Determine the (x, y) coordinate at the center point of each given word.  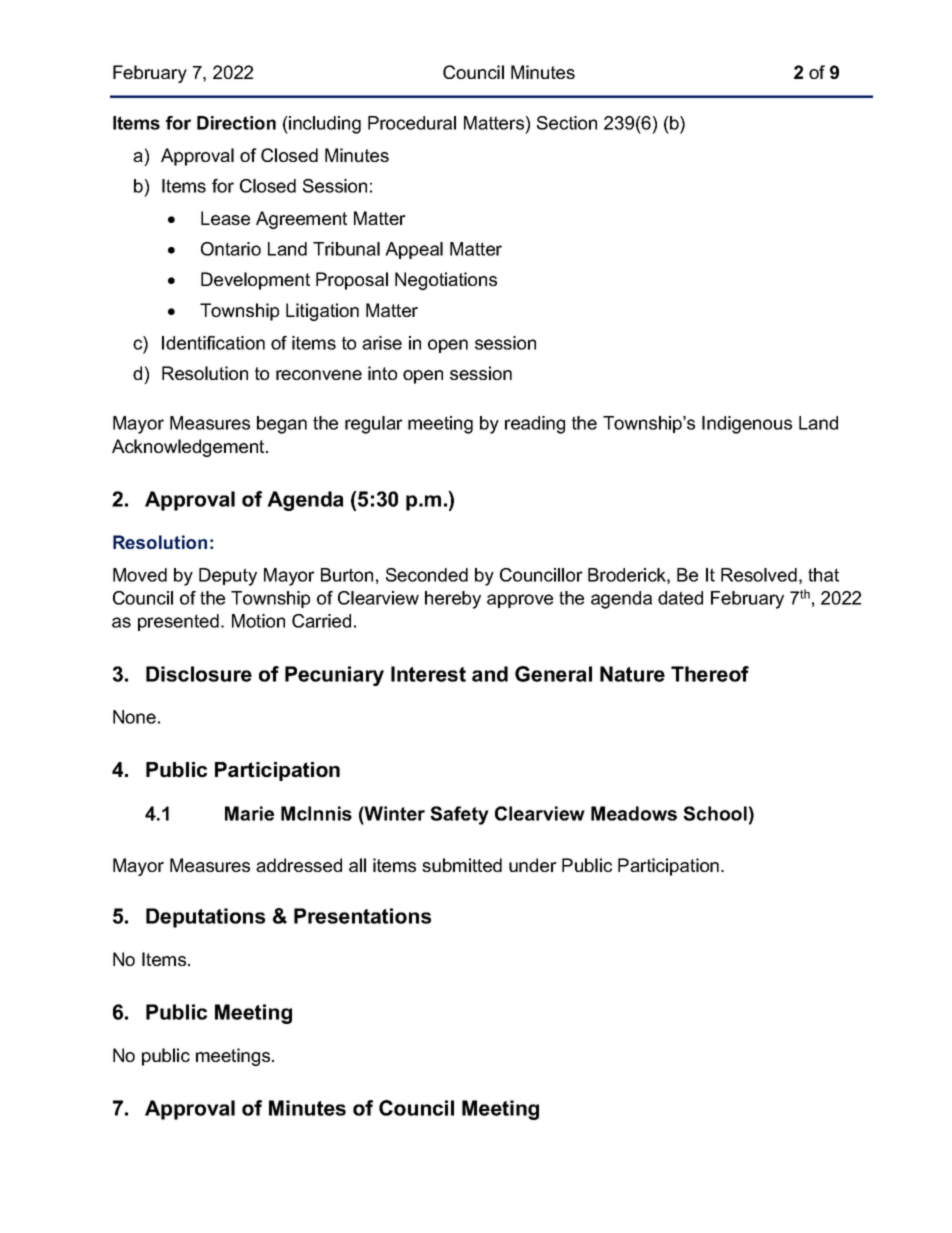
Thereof (710, 674)
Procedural (412, 123)
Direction (236, 123)
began (282, 425)
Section (567, 123)
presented (178, 622)
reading (535, 425)
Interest (428, 674)
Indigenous (747, 425)
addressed (299, 865)
